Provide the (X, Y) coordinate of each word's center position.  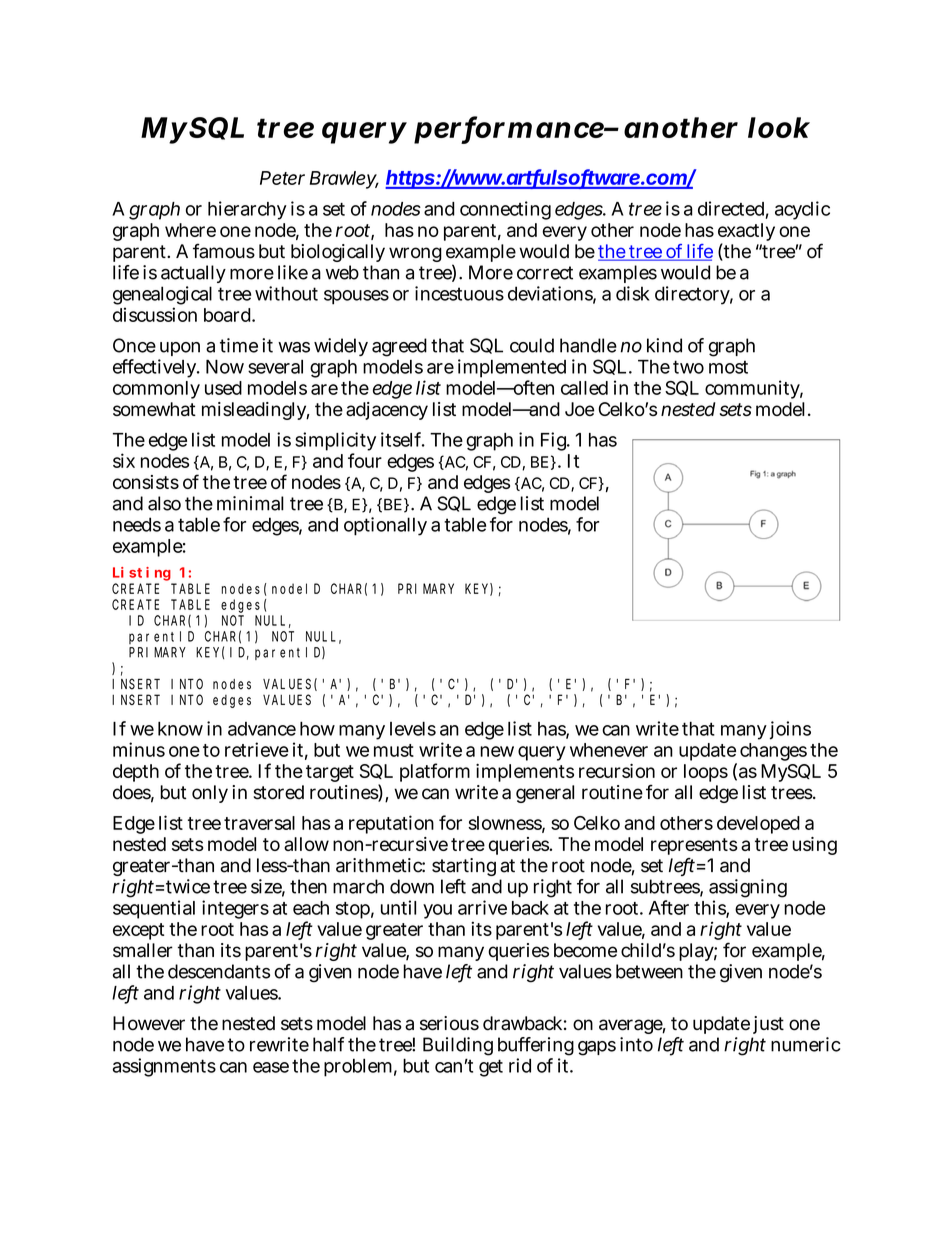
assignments (164, 1067)
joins (790, 730)
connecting (505, 210)
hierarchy (247, 210)
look (779, 127)
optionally (385, 526)
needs (137, 524)
